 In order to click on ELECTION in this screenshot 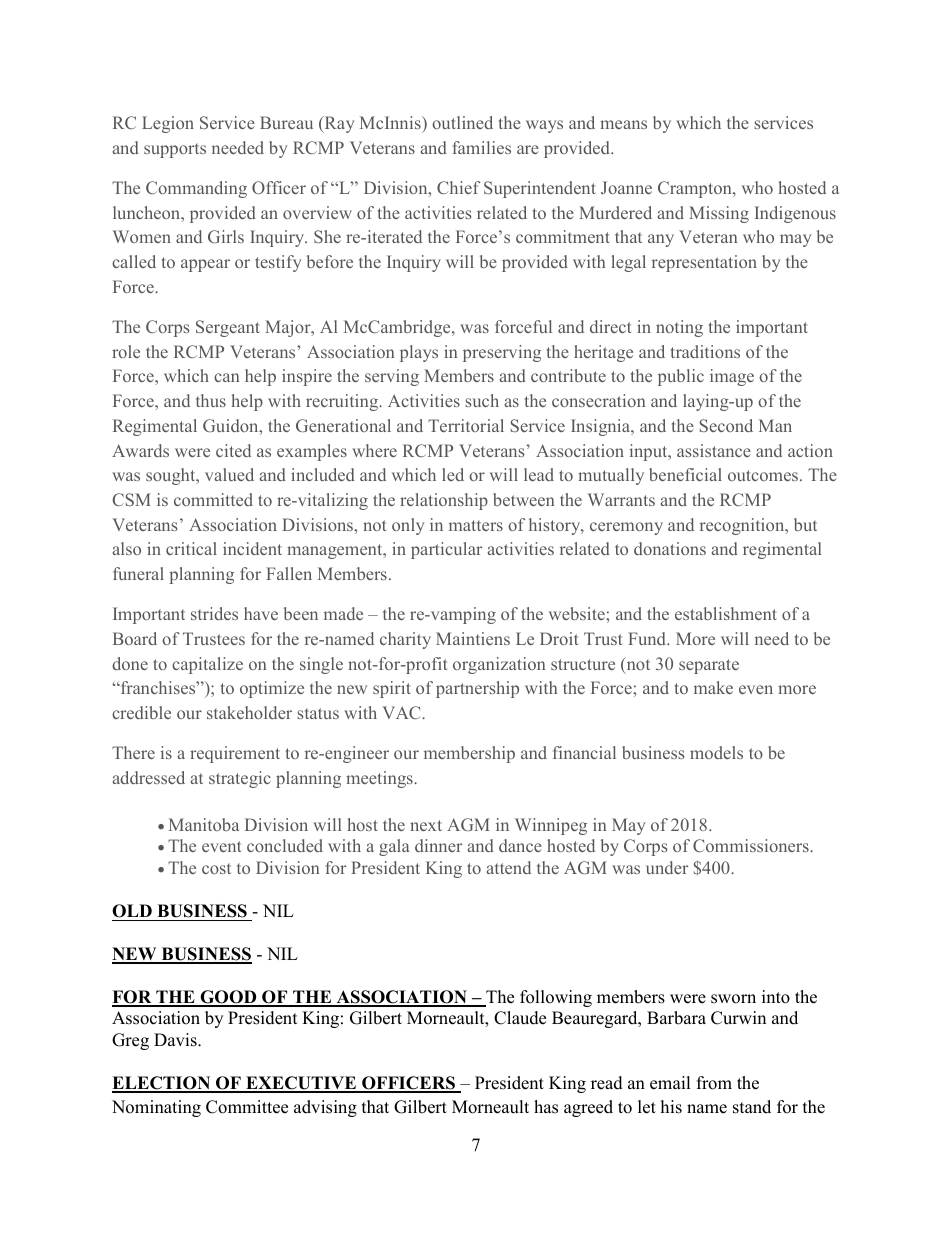, I will do `click(162, 1084)`.
